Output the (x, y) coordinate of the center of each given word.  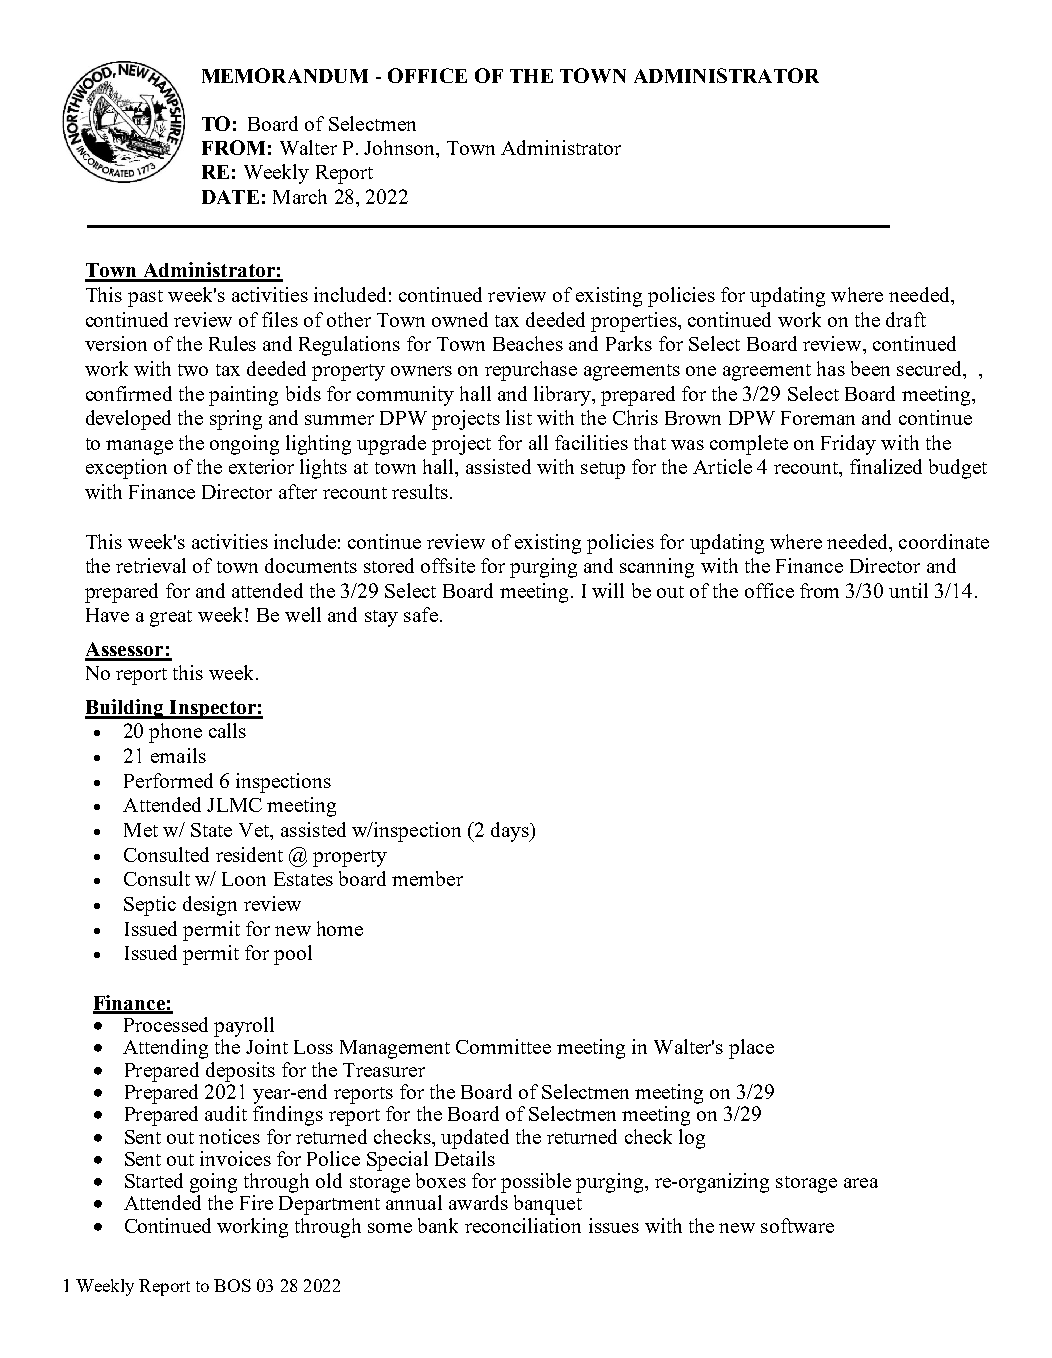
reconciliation (523, 1225)
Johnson (401, 149)
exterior (261, 466)
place (751, 1049)
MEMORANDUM (285, 75)
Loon (244, 879)
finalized (886, 466)
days (511, 832)
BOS (232, 1285)
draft (906, 319)
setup (603, 470)
